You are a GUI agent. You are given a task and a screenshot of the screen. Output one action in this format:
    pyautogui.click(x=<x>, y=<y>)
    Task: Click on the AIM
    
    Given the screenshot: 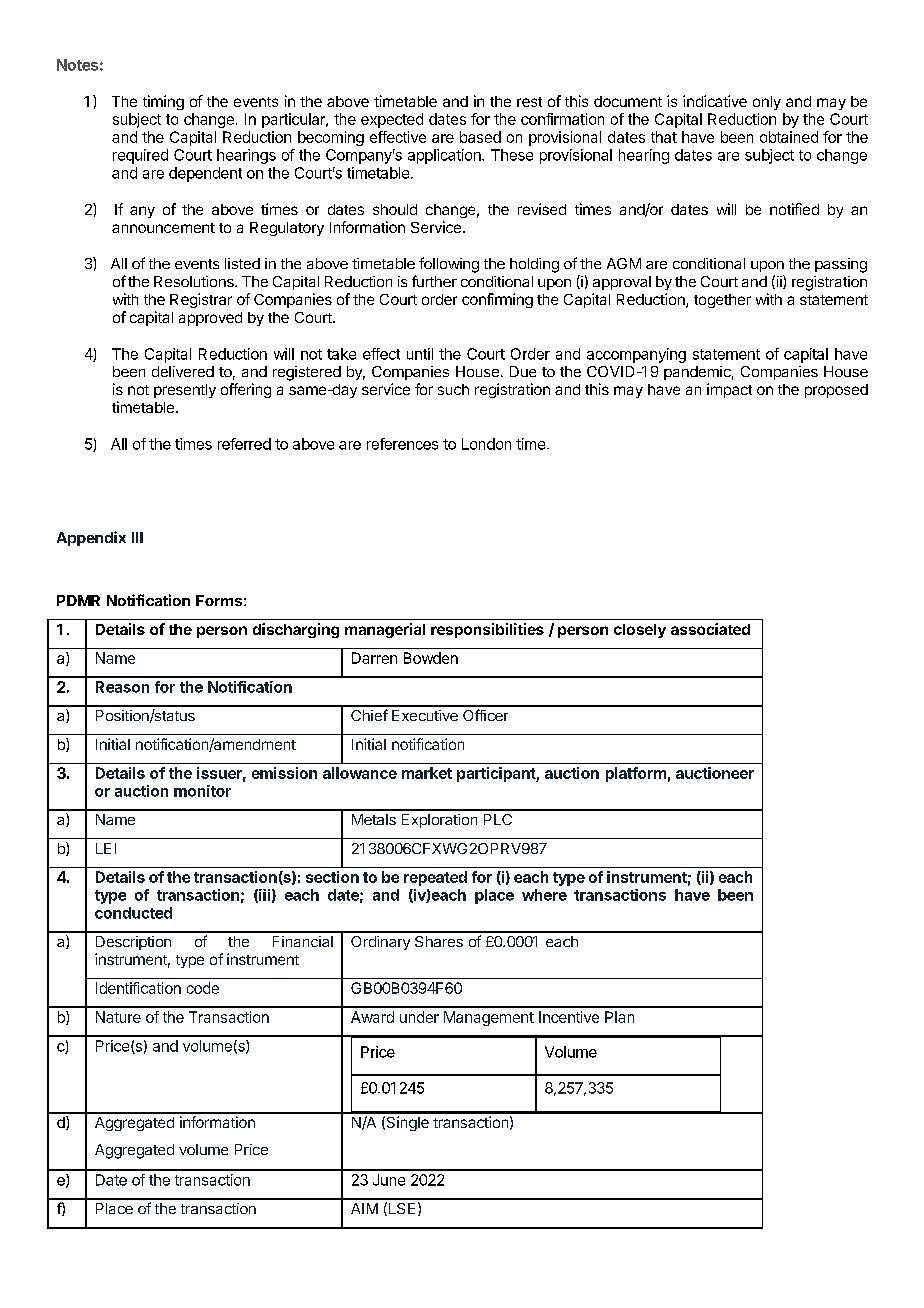 What is the action you would take?
    pyautogui.click(x=364, y=1208)
